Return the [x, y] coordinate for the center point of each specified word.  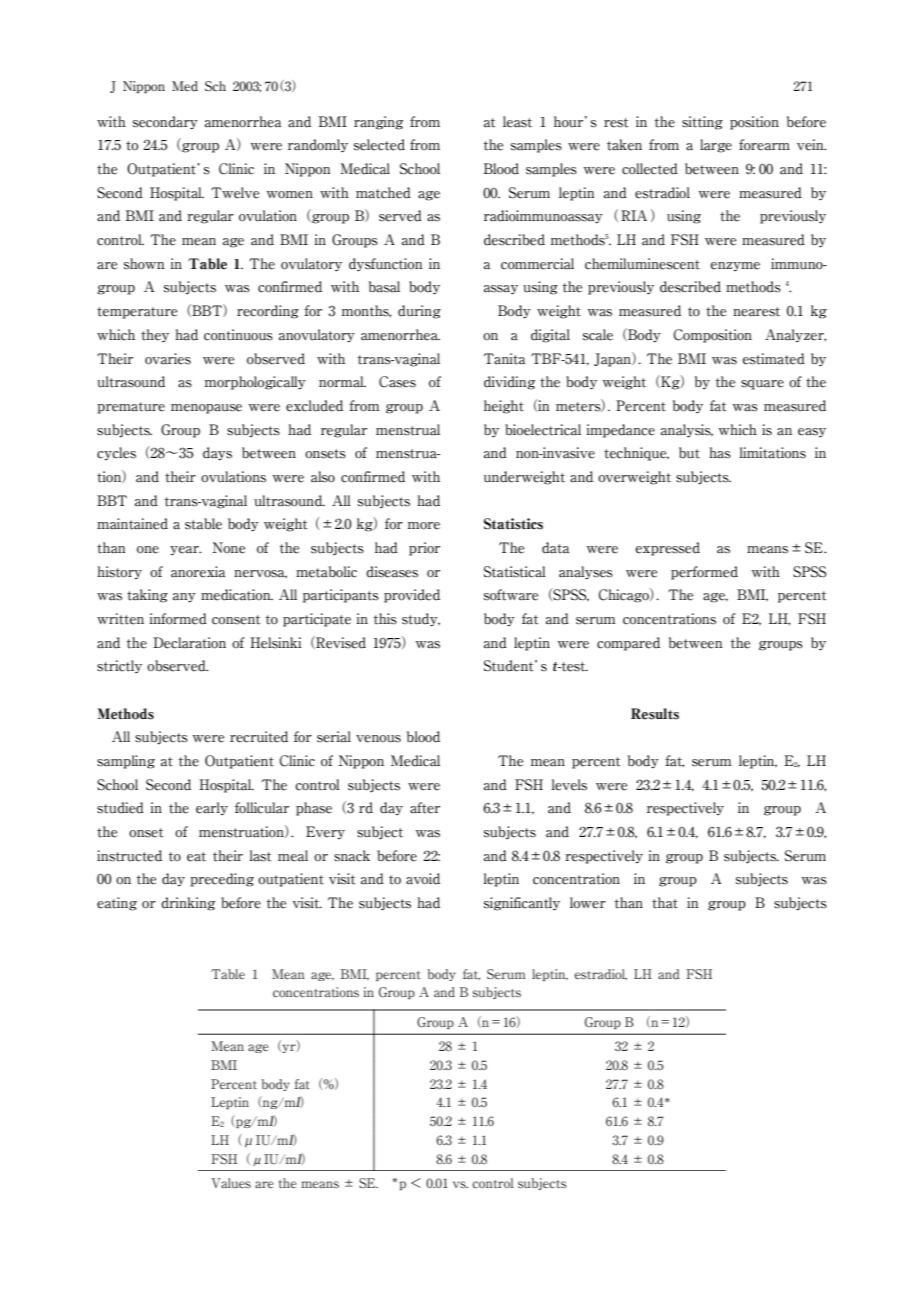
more [424, 526]
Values [231, 1183]
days [217, 454]
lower [588, 903]
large [716, 146]
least [517, 122]
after [425, 808]
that [665, 903]
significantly [522, 904]
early [212, 808]
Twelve [235, 193]
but [689, 453]
